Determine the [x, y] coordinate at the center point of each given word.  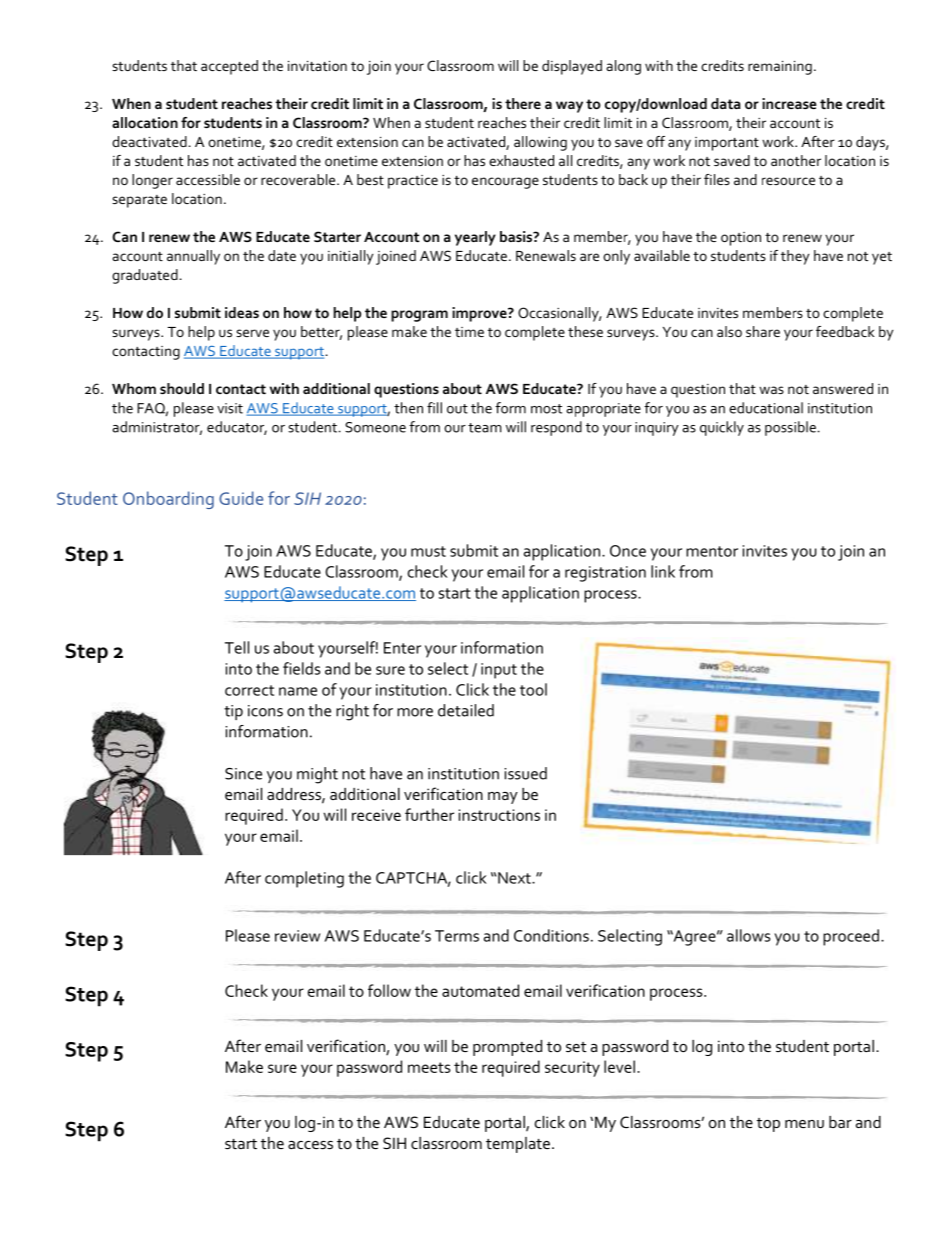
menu [804, 1124]
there [523, 103]
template [518, 1145]
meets [429, 1067]
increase [789, 103]
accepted [229, 67]
